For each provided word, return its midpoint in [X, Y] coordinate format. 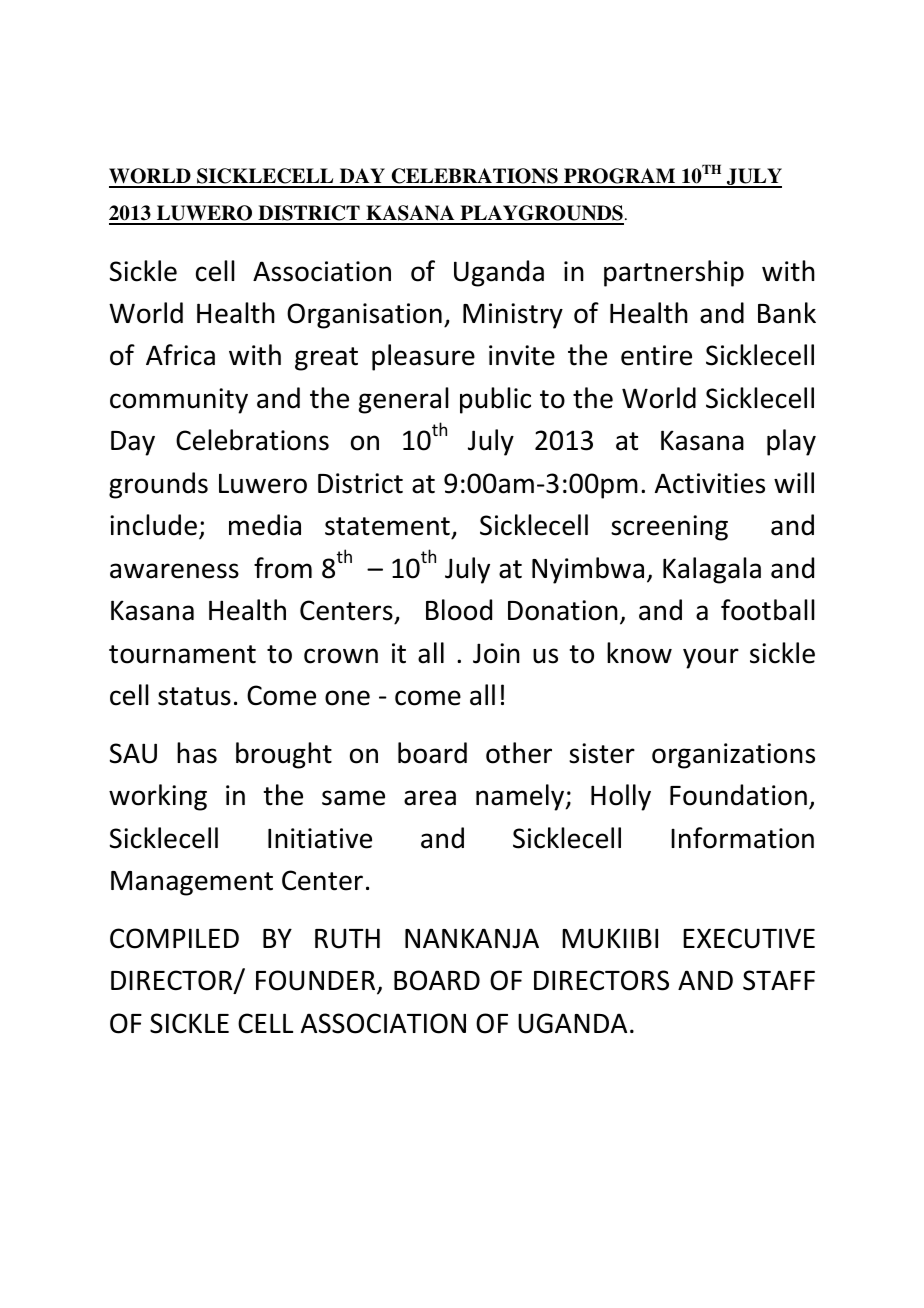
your [711, 658]
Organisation [364, 316]
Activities [710, 483]
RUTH [347, 938]
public [495, 400]
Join [496, 653]
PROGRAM [620, 177]
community [179, 401]
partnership [674, 273]
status [194, 696]
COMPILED [174, 938]
